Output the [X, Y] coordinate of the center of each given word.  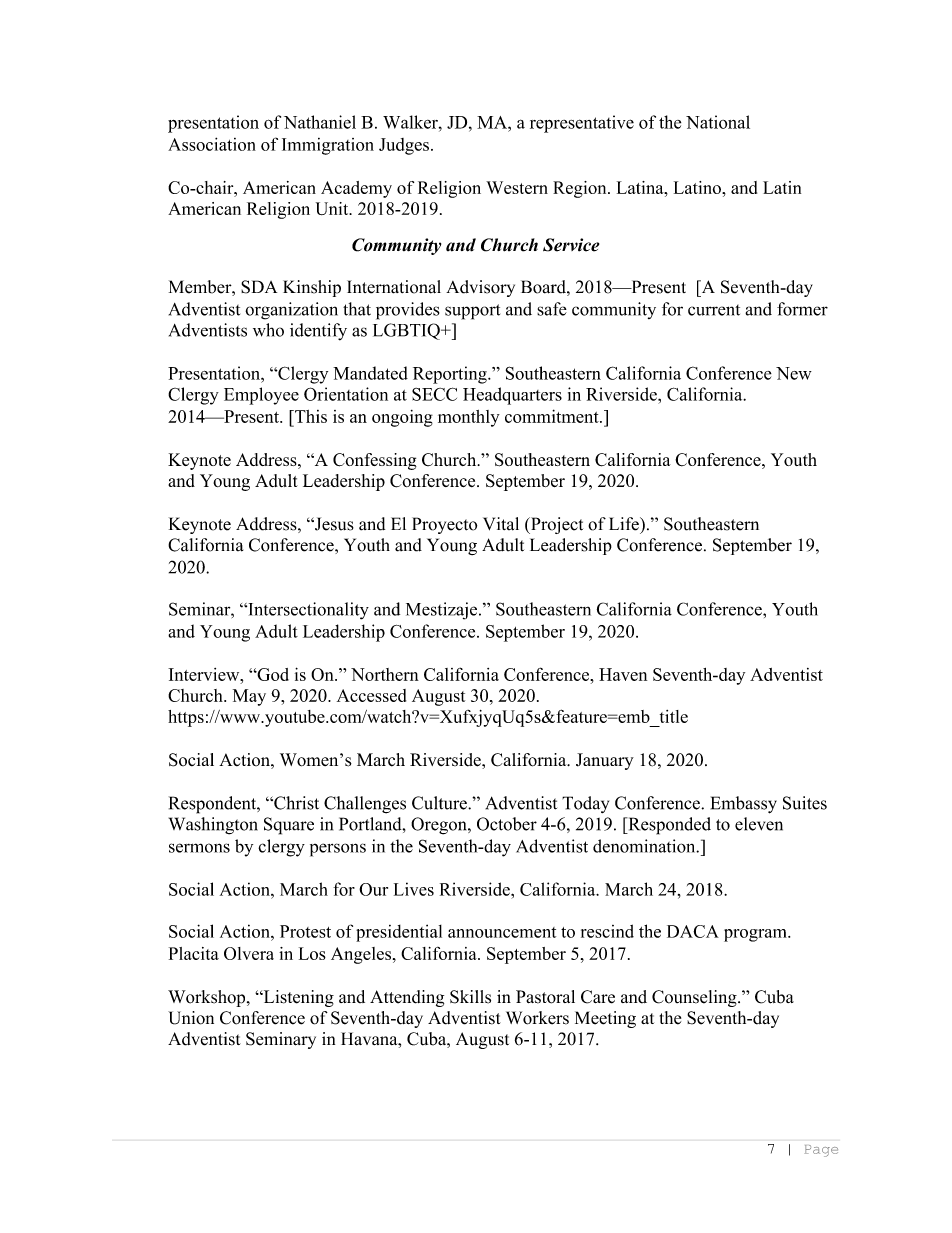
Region [581, 189]
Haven [623, 674]
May [249, 697]
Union [191, 1018]
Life [625, 524]
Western [517, 187]
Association [212, 144]
